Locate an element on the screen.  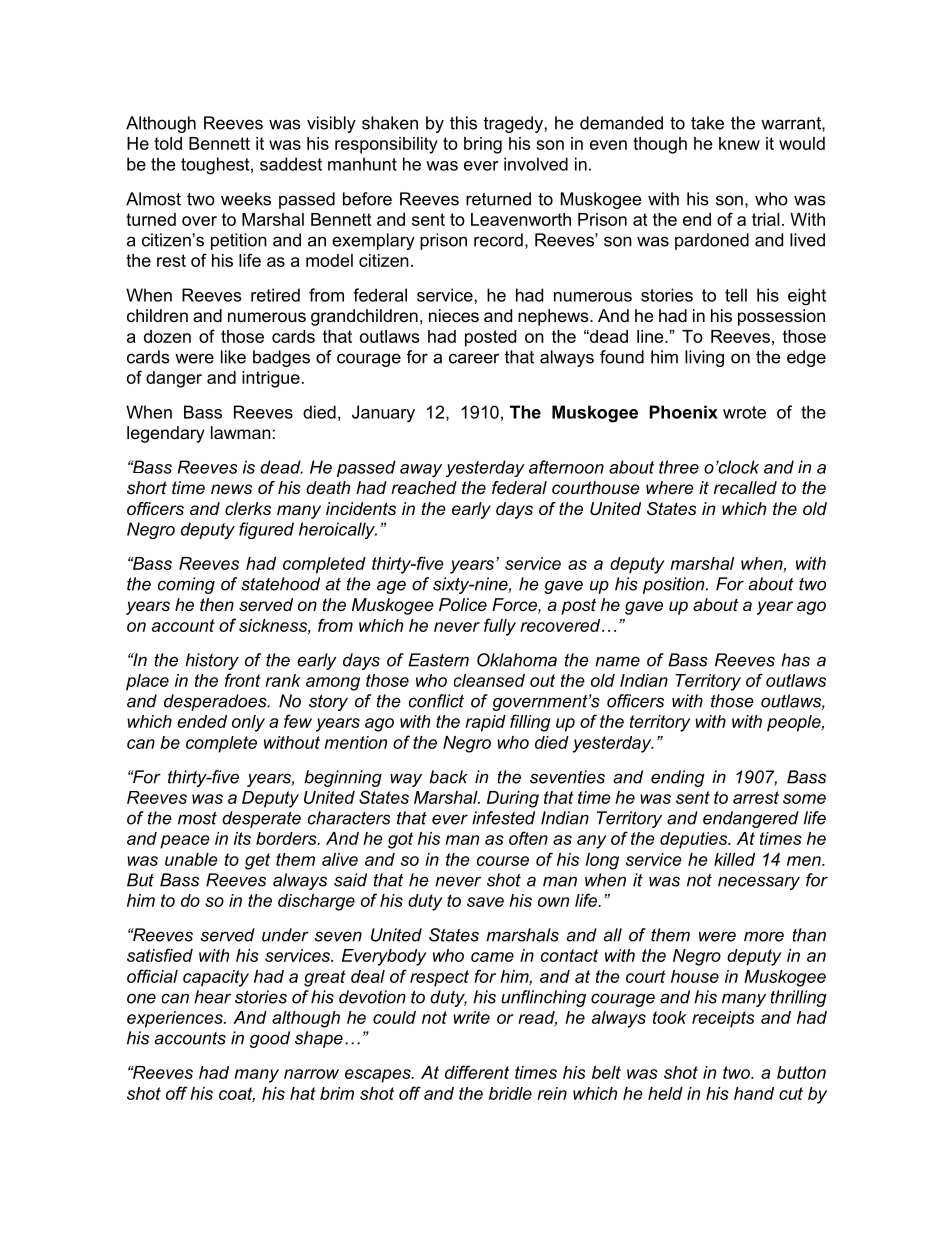
back is located at coordinates (448, 777).
